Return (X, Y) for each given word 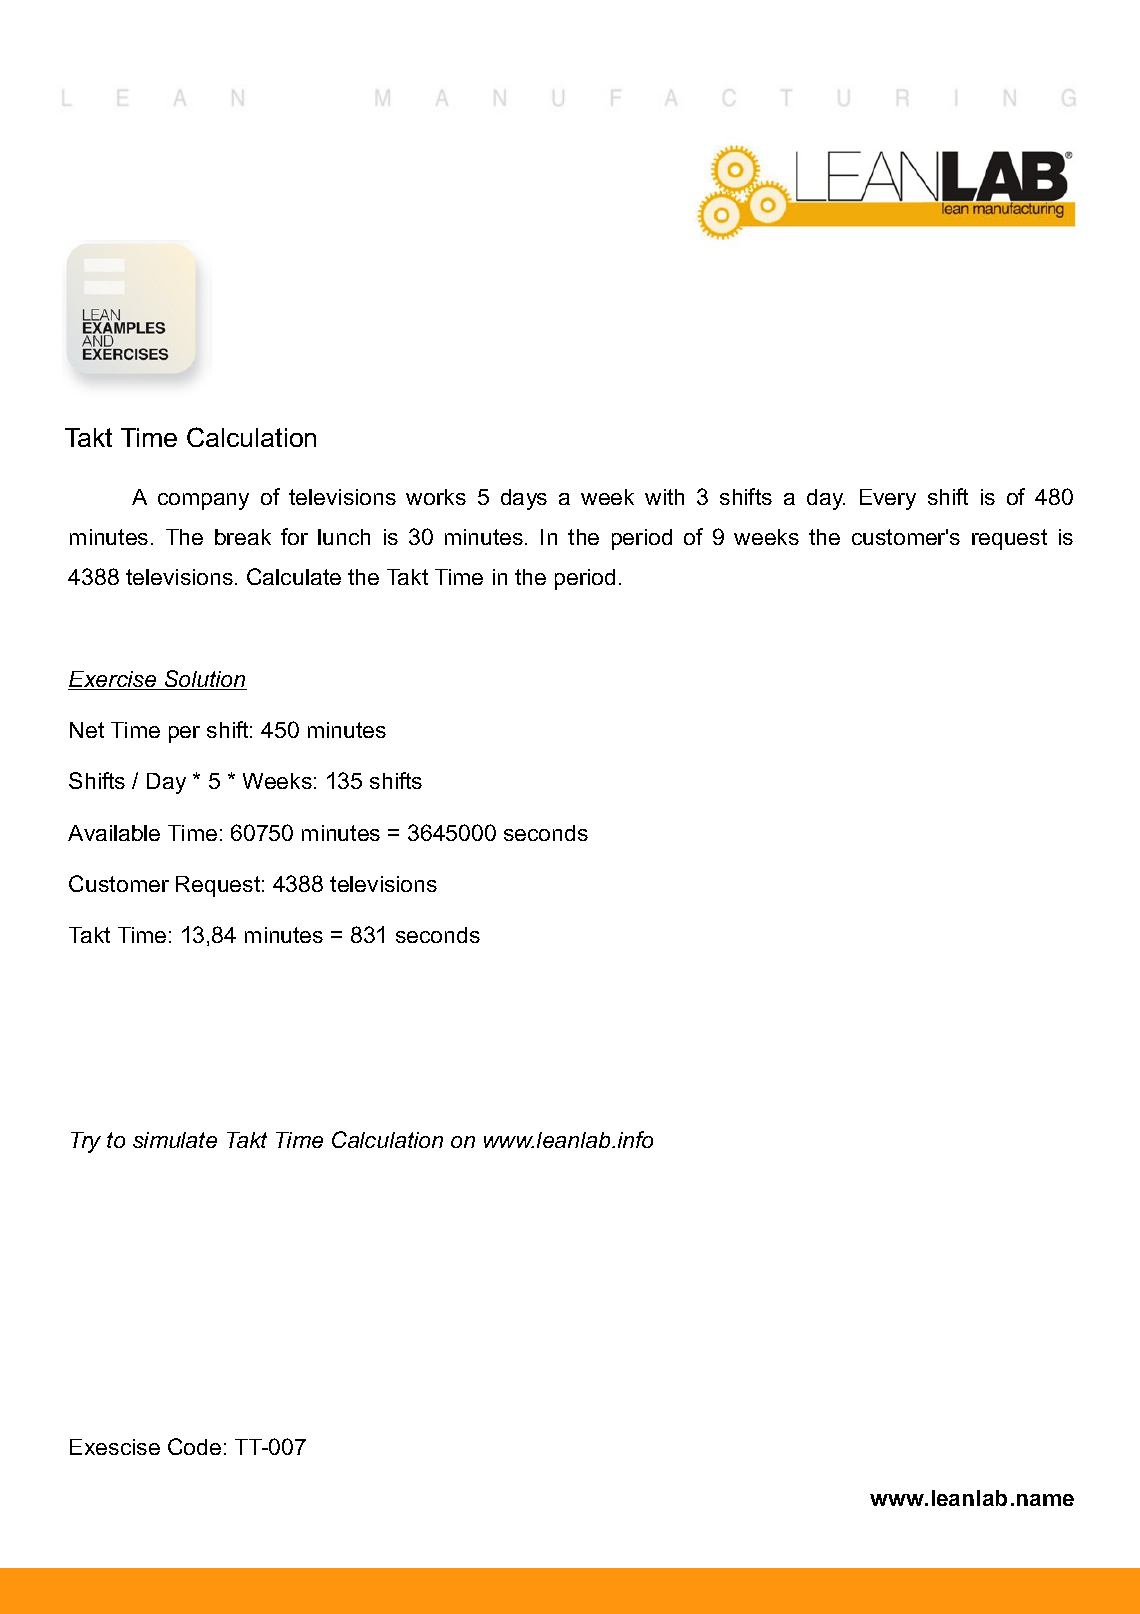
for (294, 536)
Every (888, 499)
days (524, 499)
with (664, 497)
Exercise (113, 680)
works (436, 497)
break (243, 537)
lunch (344, 537)
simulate (175, 1140)
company (203, 501)
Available (114, 833)
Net (87, 730)
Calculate (294, 576)
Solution (205, 680)
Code (194, 1446)
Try (86, 1142)
